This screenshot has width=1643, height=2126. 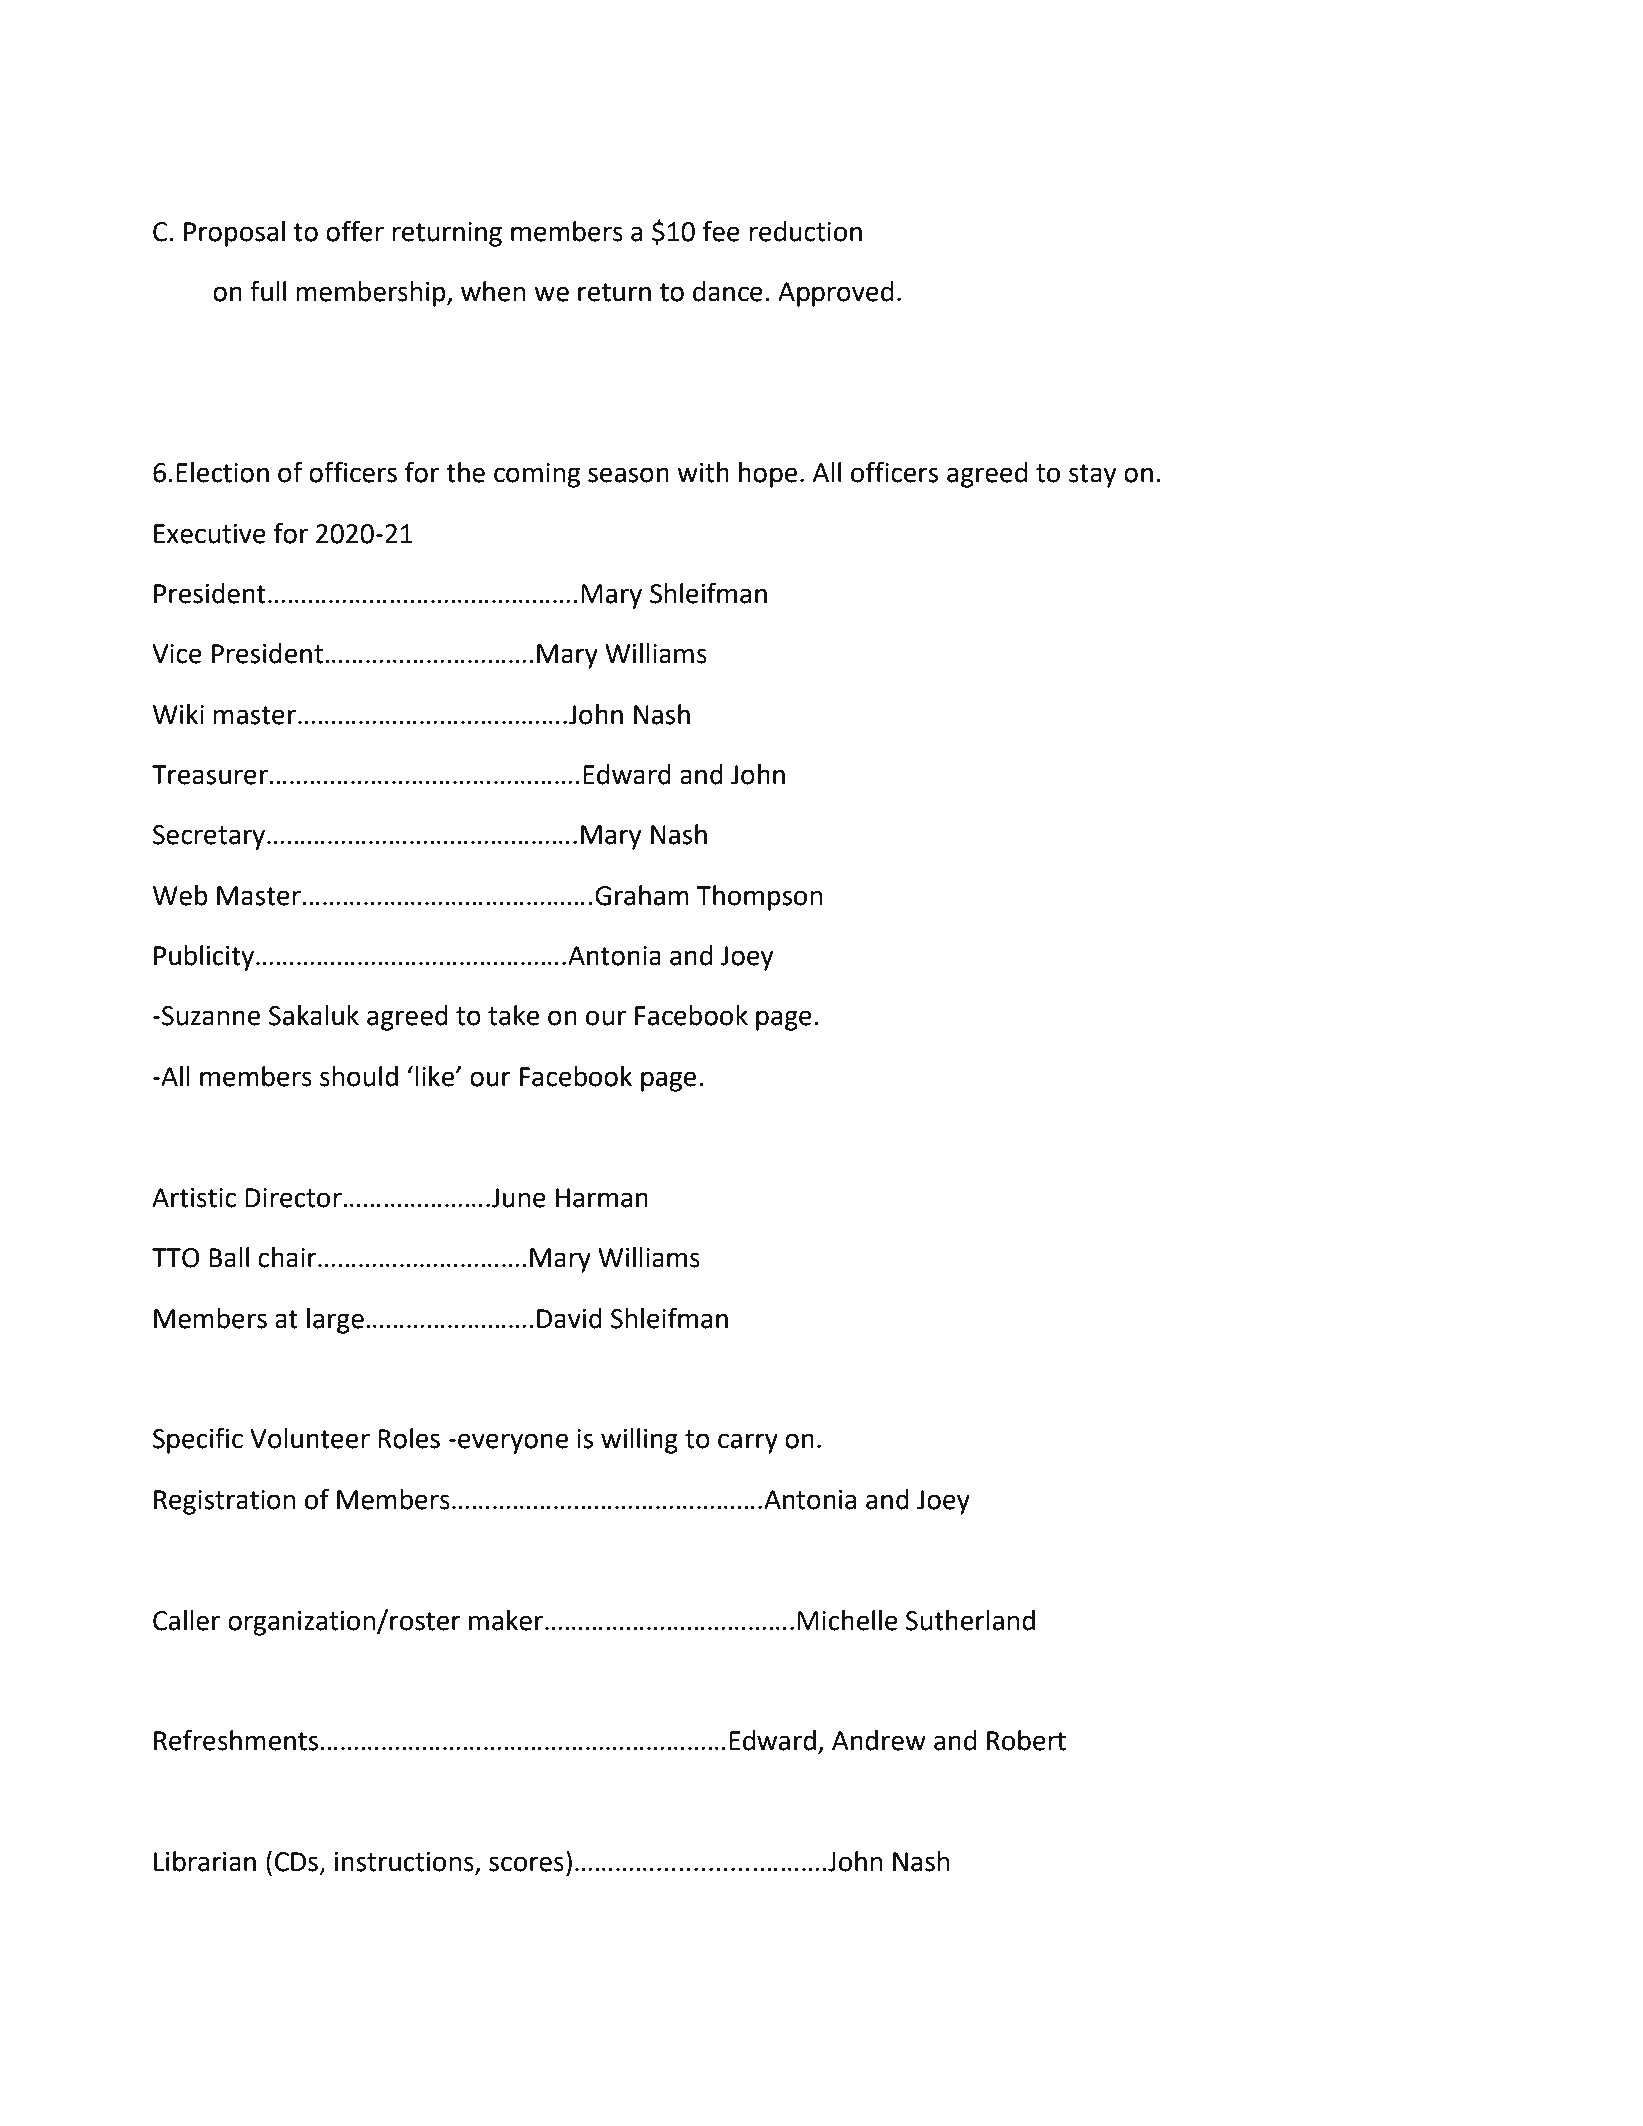 What do you see at coordinates (180, 895) in the screenshot?
I see `Web` at bounding box center [180, 895].
